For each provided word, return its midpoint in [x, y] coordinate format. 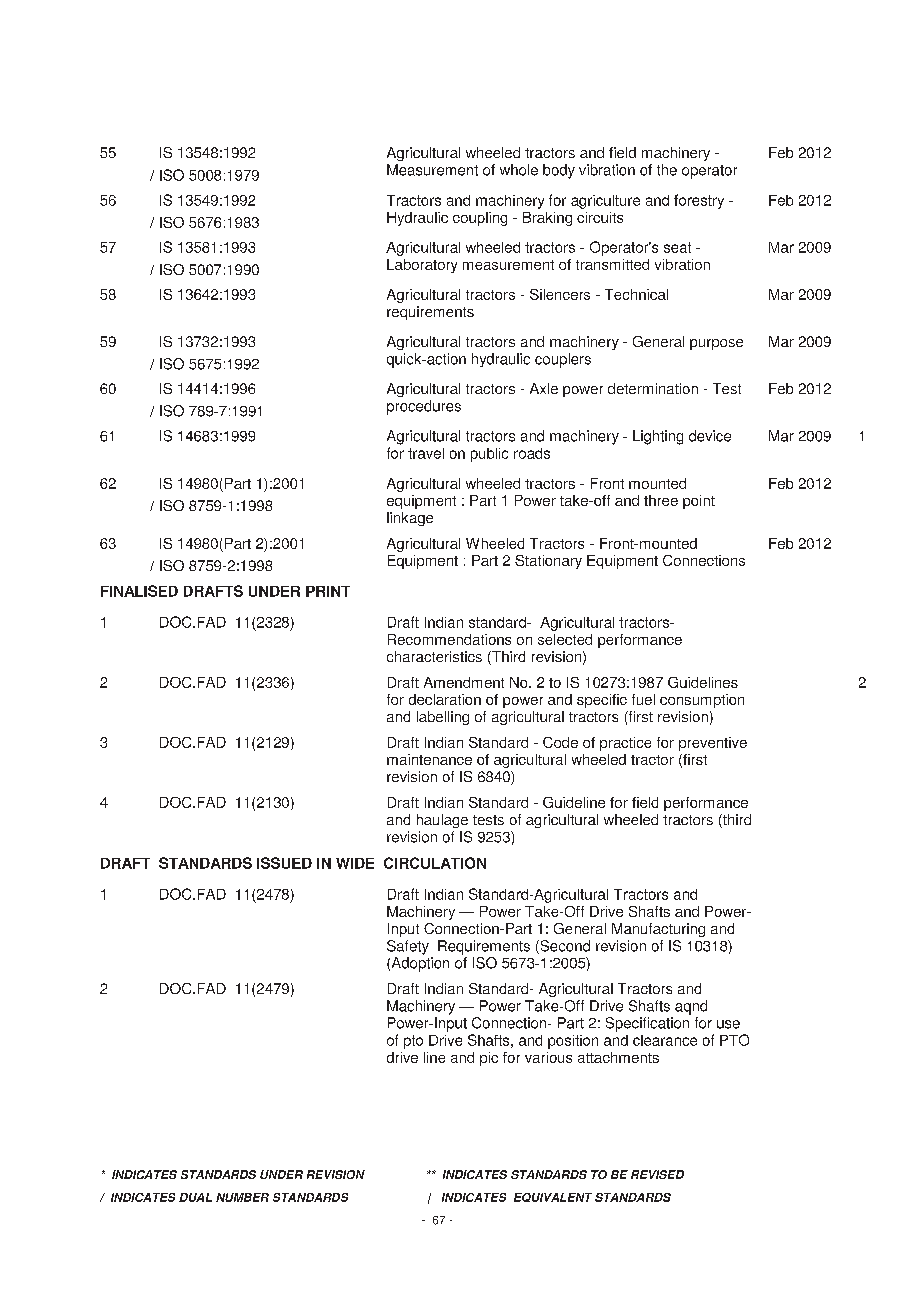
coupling [480, 219]
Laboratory [422, 266]
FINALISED [139, 591]
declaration [445, 699]
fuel [643, 699]
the [667, 170]
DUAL [195, 1197]
